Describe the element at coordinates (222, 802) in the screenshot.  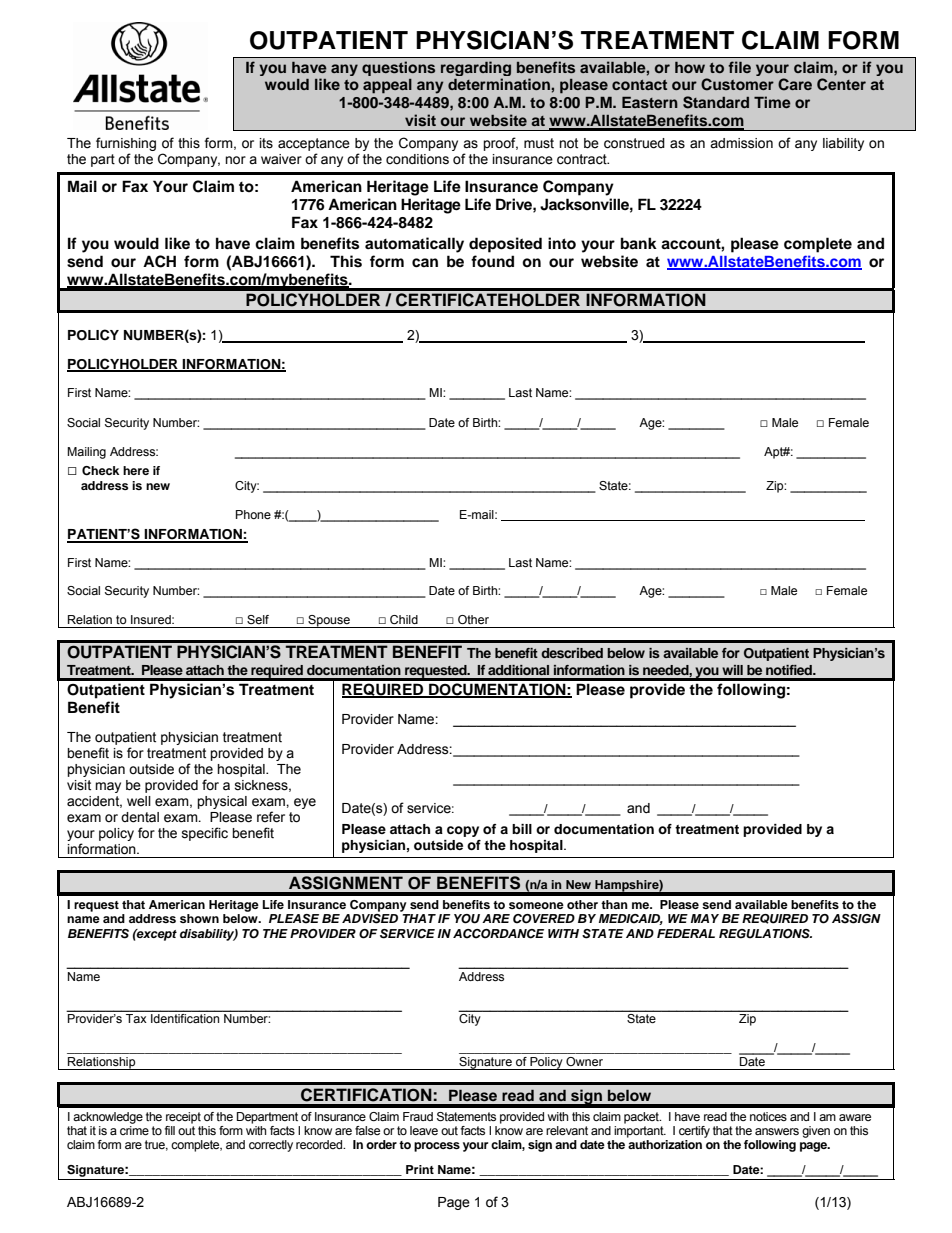
I see `physical` at that location.
